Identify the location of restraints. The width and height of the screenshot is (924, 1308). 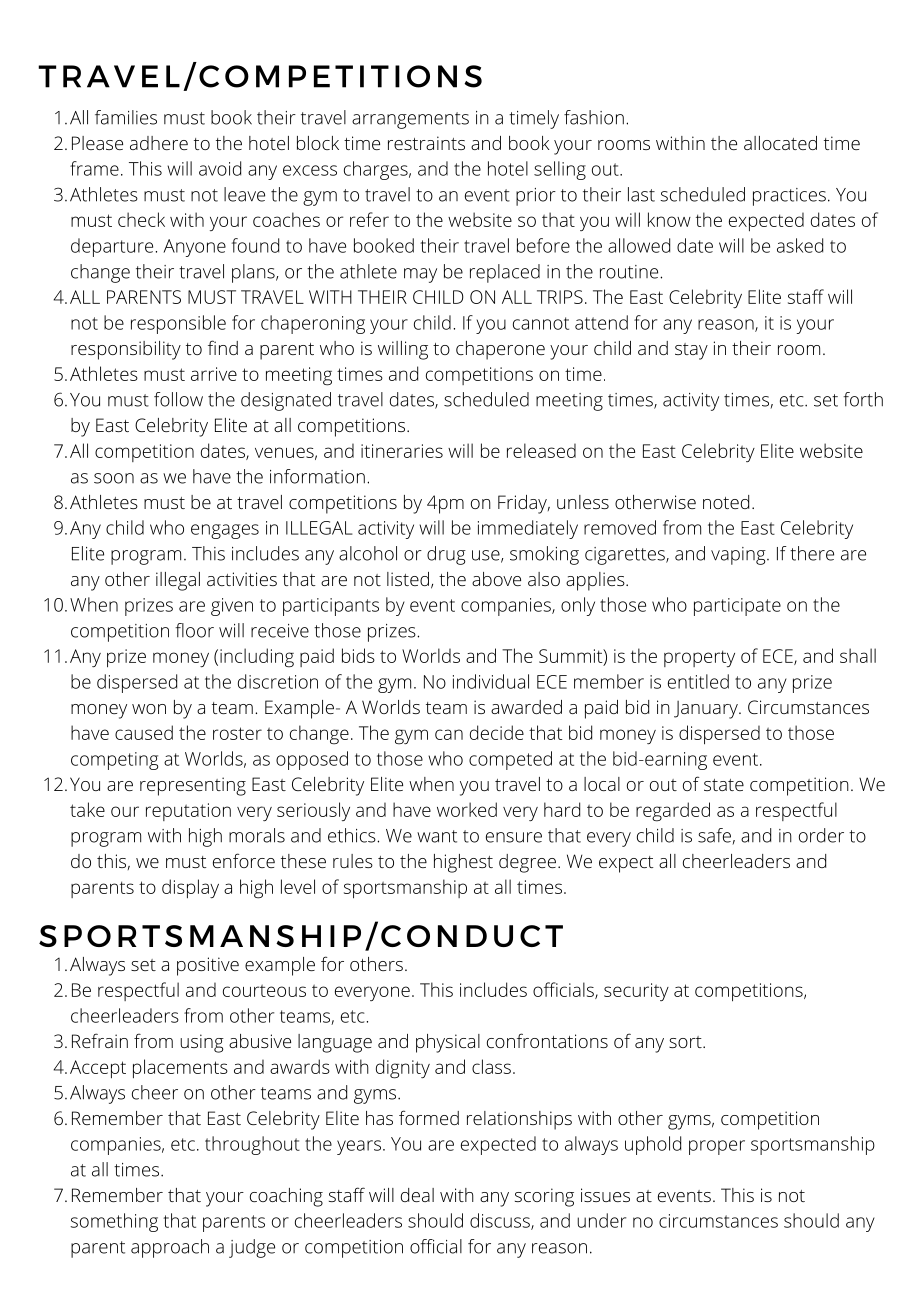
(426, 143).
